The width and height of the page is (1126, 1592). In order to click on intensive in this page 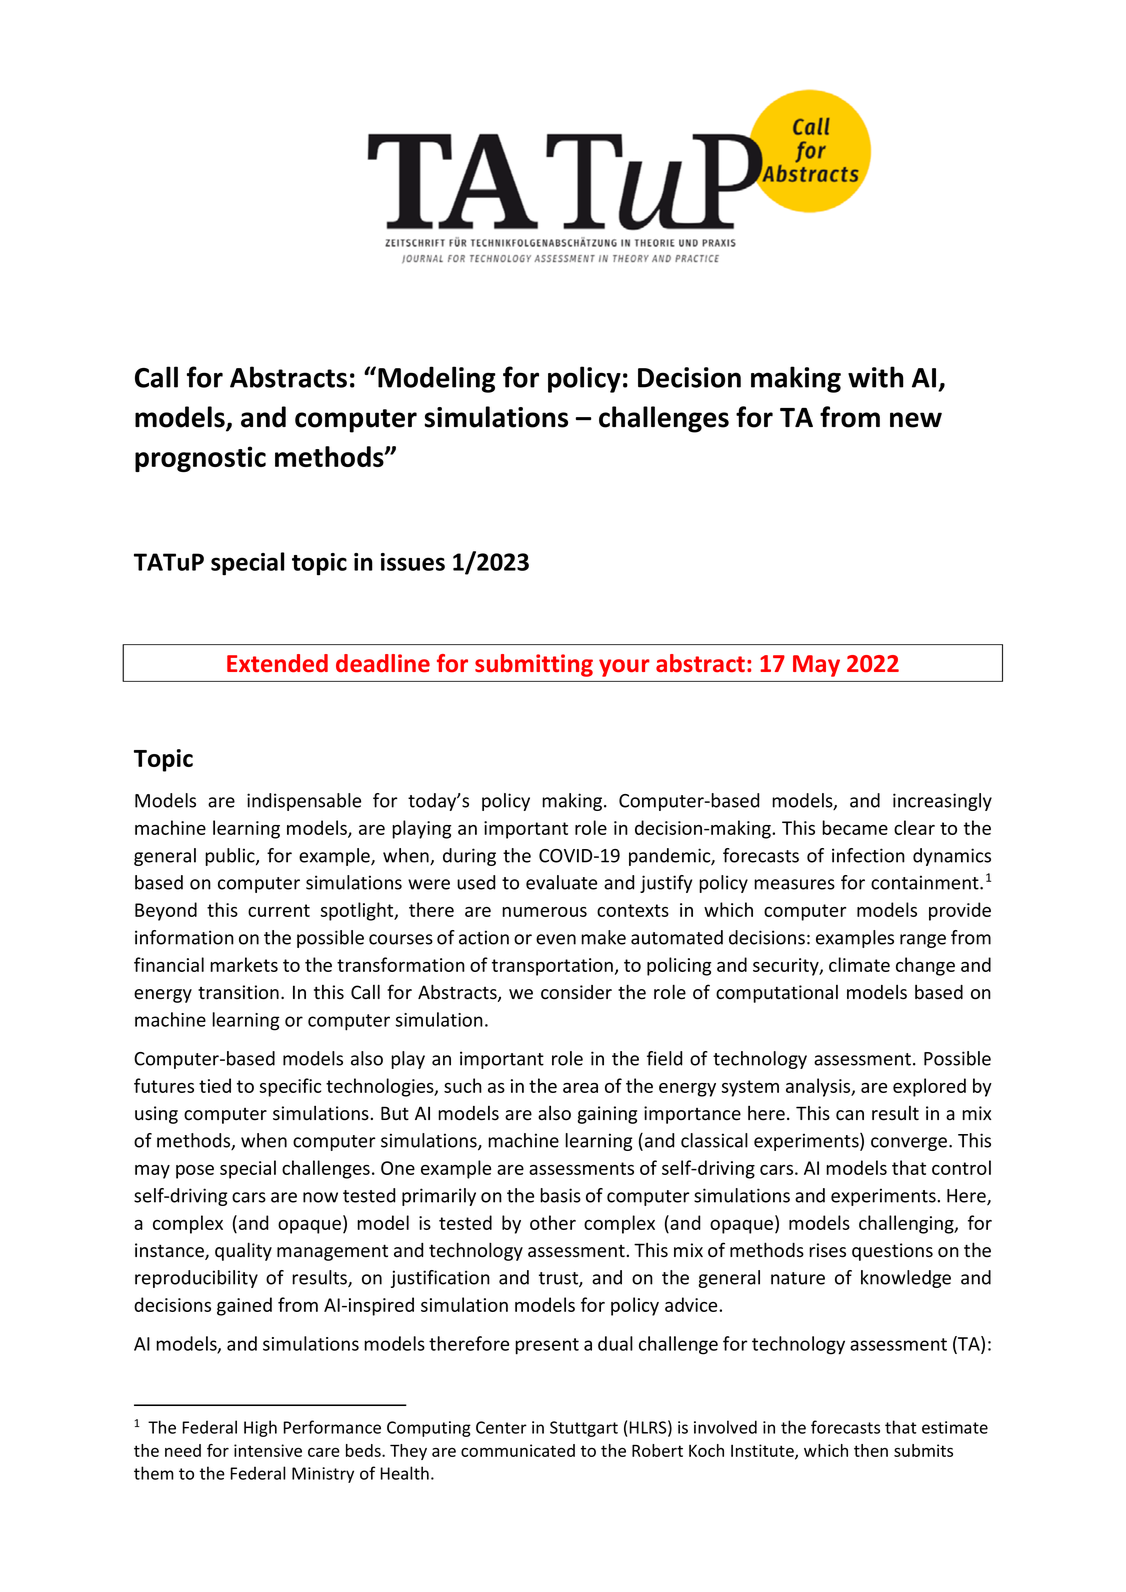, I will do `click(268, 1450)`.
